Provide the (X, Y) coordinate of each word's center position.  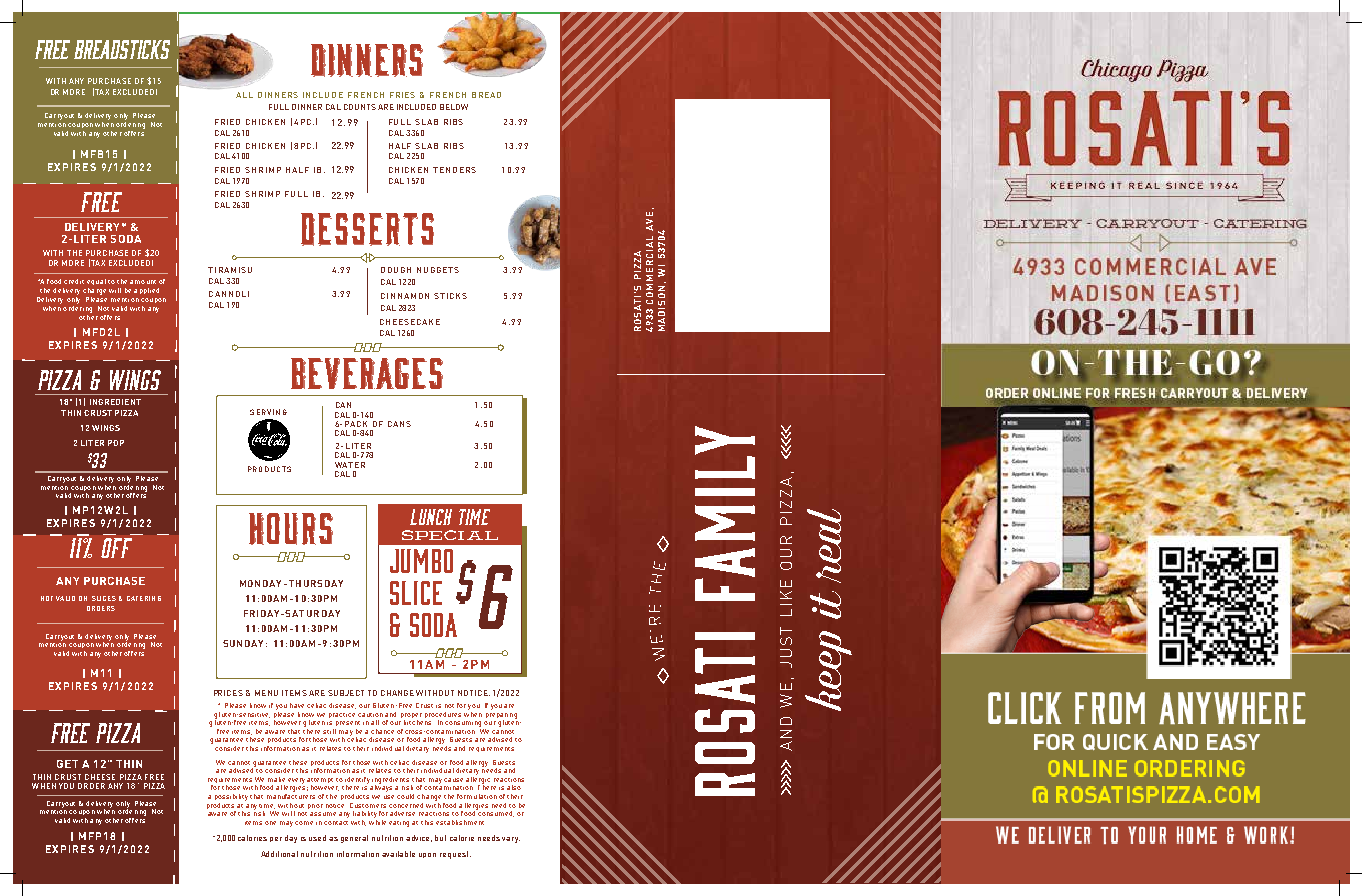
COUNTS (360, 107)
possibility (231, 797)
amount (143, 282)
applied (146, 291)
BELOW (454, 107)
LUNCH (431, 517)
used (317, 838)
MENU (266, 693)
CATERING (144, 598)
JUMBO (421, 561)
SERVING (268, 412)
